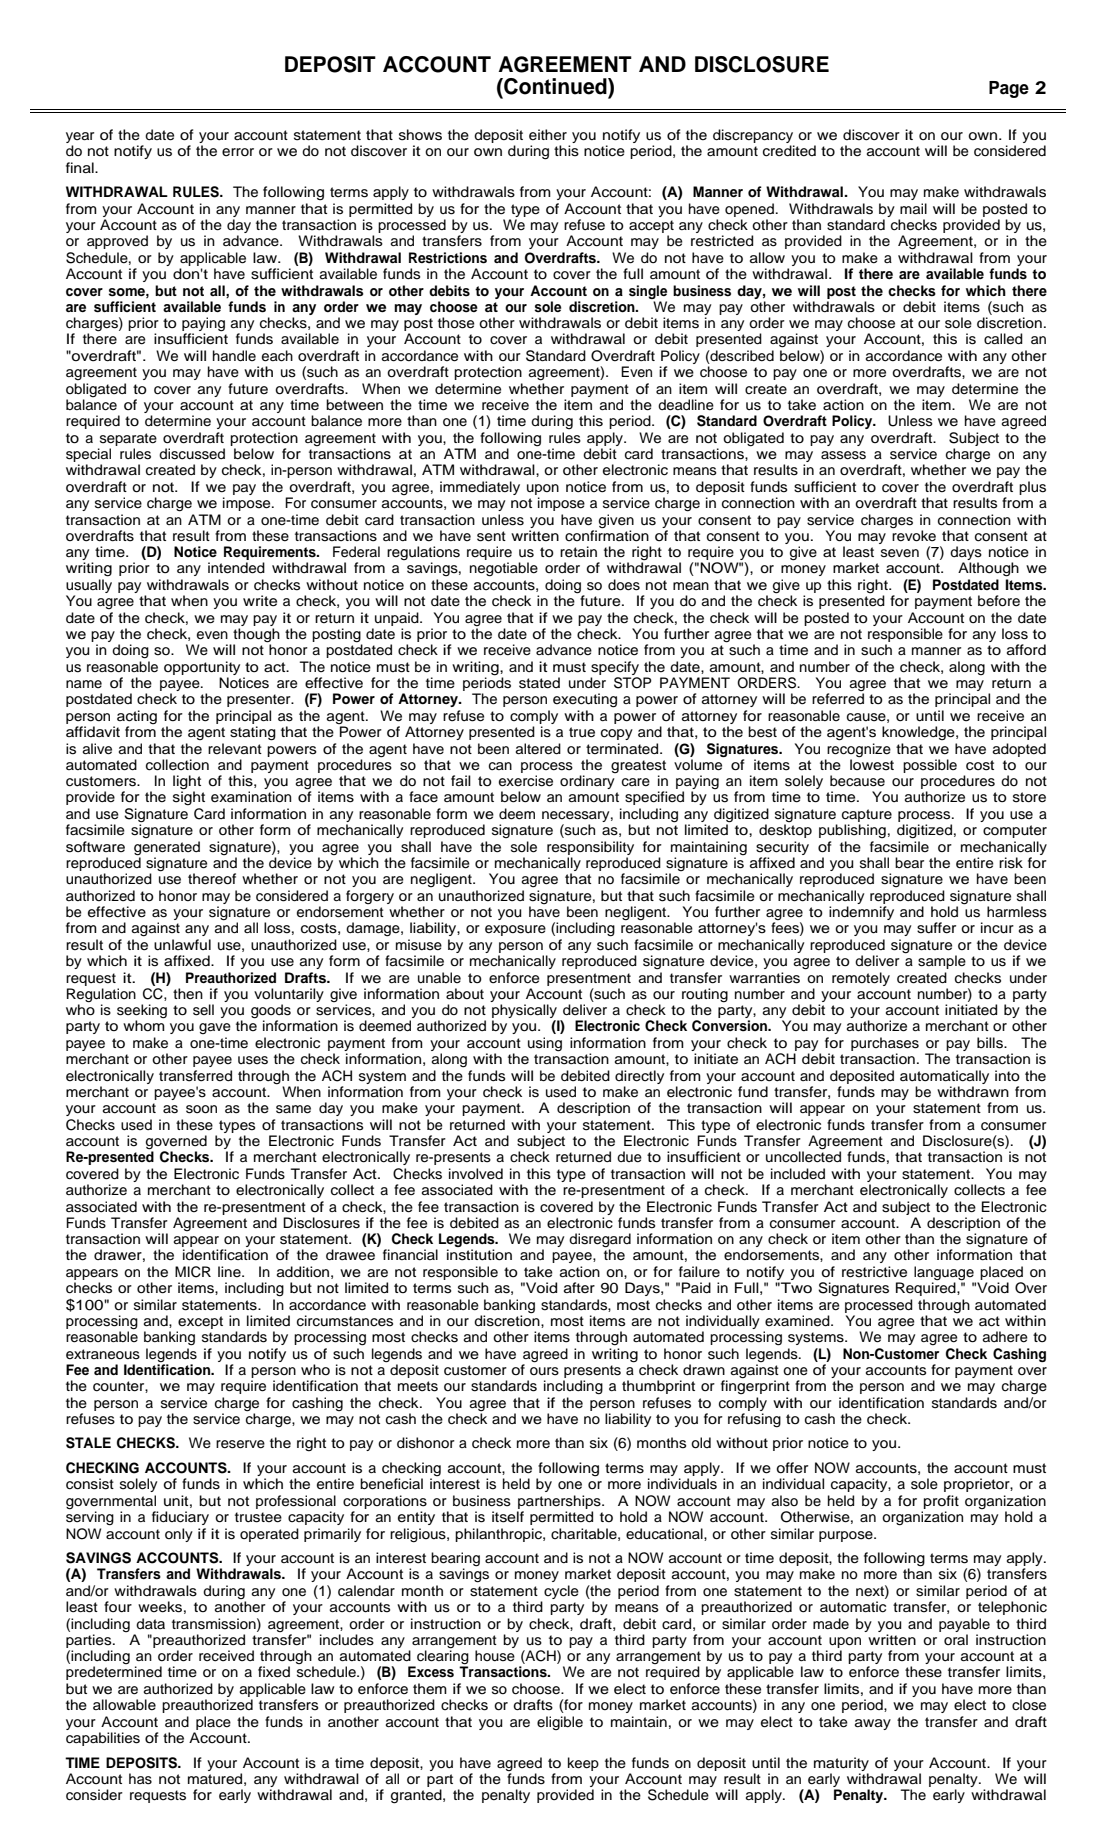 This page has height=1832, width=1112. What do you see at coordinates (238, 152) in the page?
I see `error` at bounding box center [238, 152].
